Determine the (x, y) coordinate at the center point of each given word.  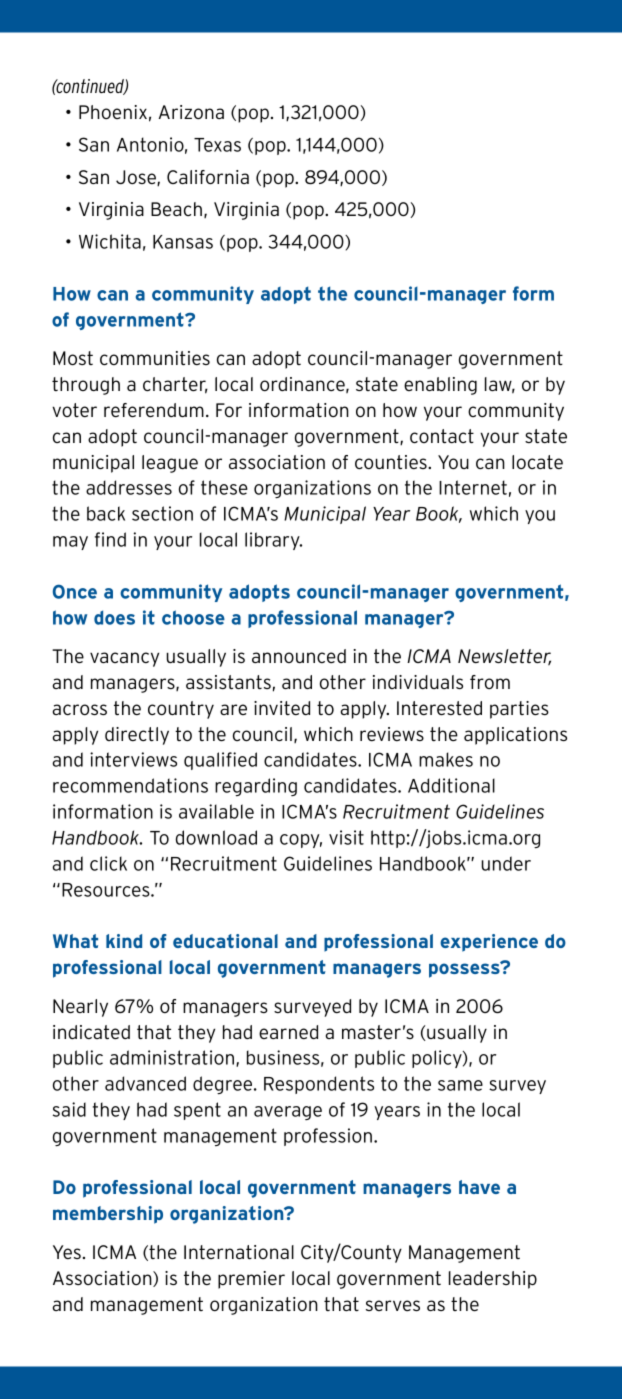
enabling (440, 386)
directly (137, 736)
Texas (217, 145)
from (490, 682)
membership (108, 1215)
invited (282, 708)
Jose (137, 178)
